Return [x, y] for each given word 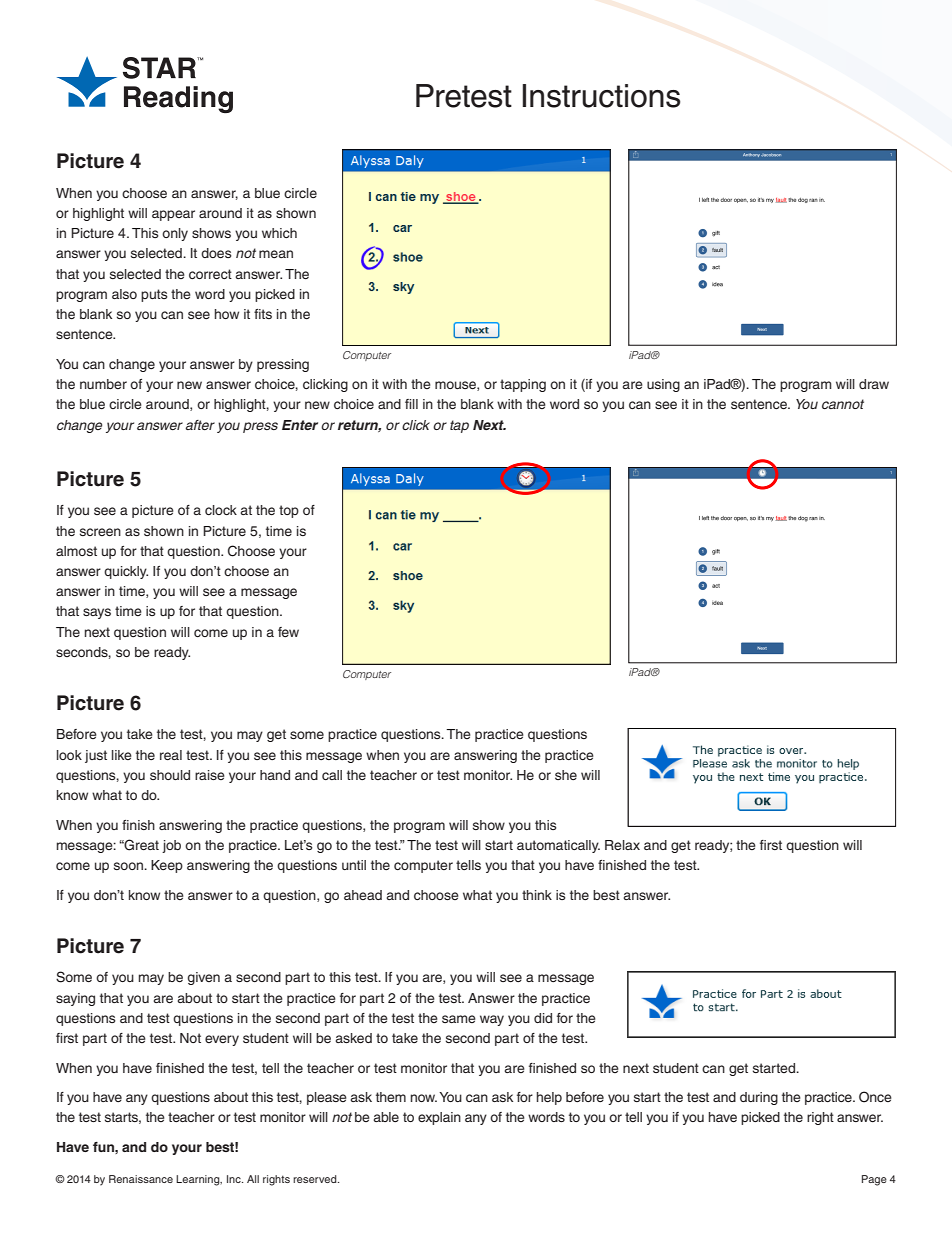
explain [439, 1118]
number [103, 384]
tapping [523, 385]
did [543, 1018]
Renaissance [141, 1179]
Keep [167, 866]
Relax [622, 845]
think [537, 895]
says [97, 613]
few [288, 632]
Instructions [601, 96]
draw [874, 384]
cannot [843, 404]
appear [173, 215]
